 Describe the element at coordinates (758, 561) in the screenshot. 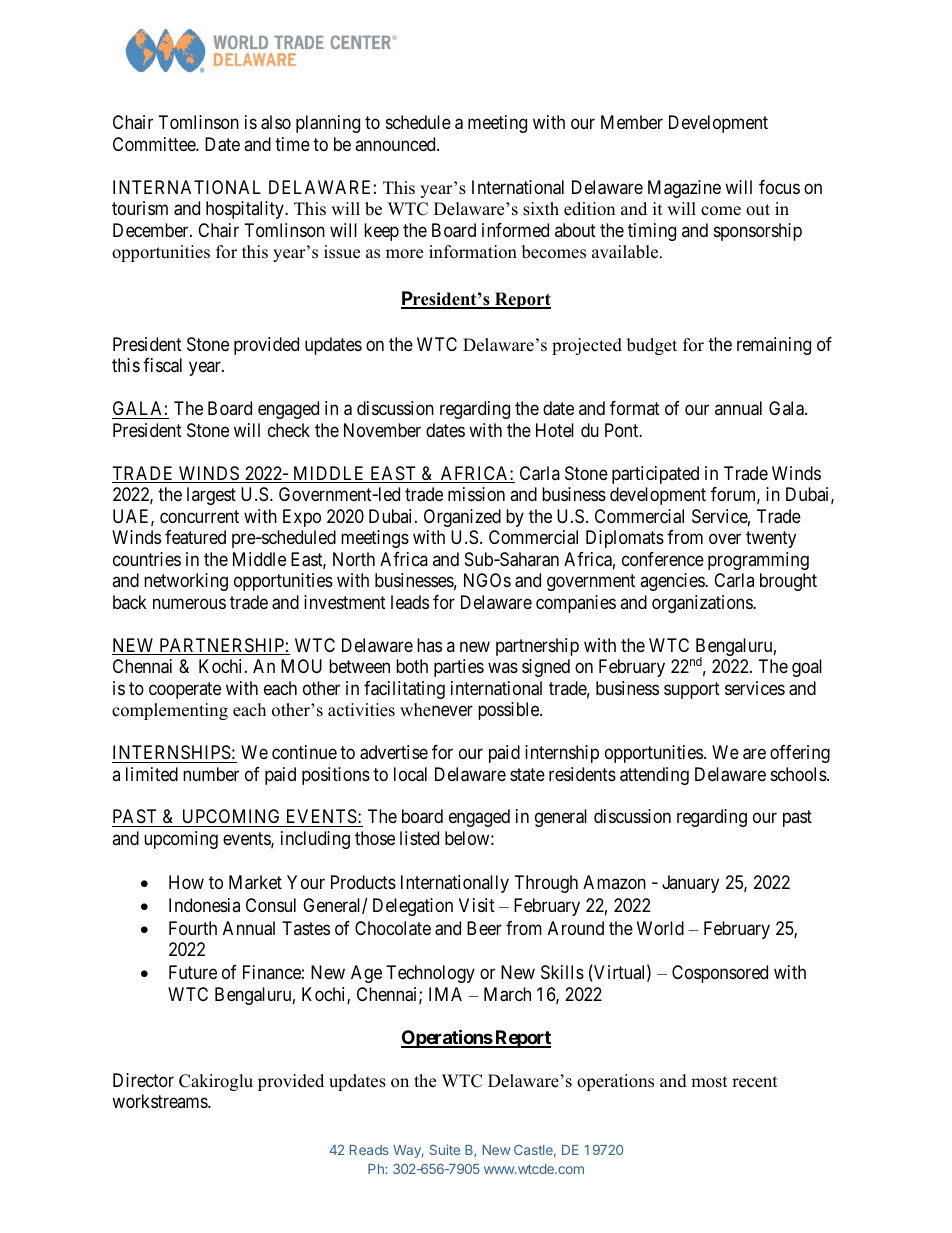

I see `programming` at that location.
